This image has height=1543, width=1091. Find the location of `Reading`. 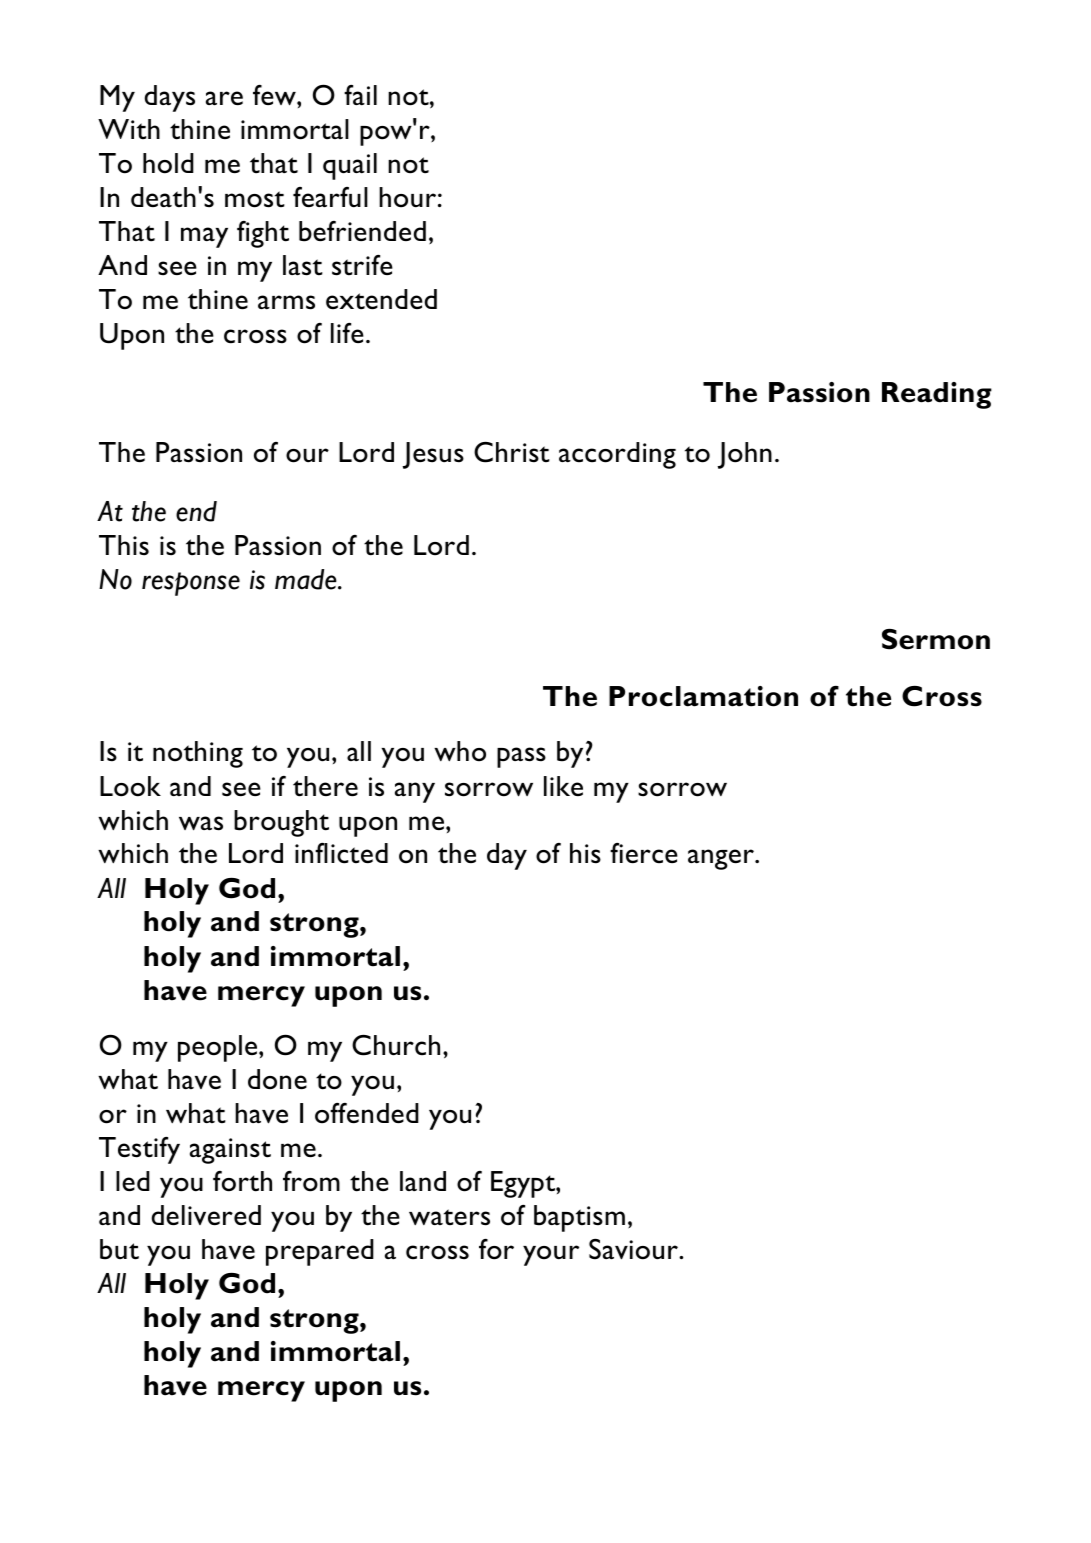

Reading is located at coordinates (937, 395).
